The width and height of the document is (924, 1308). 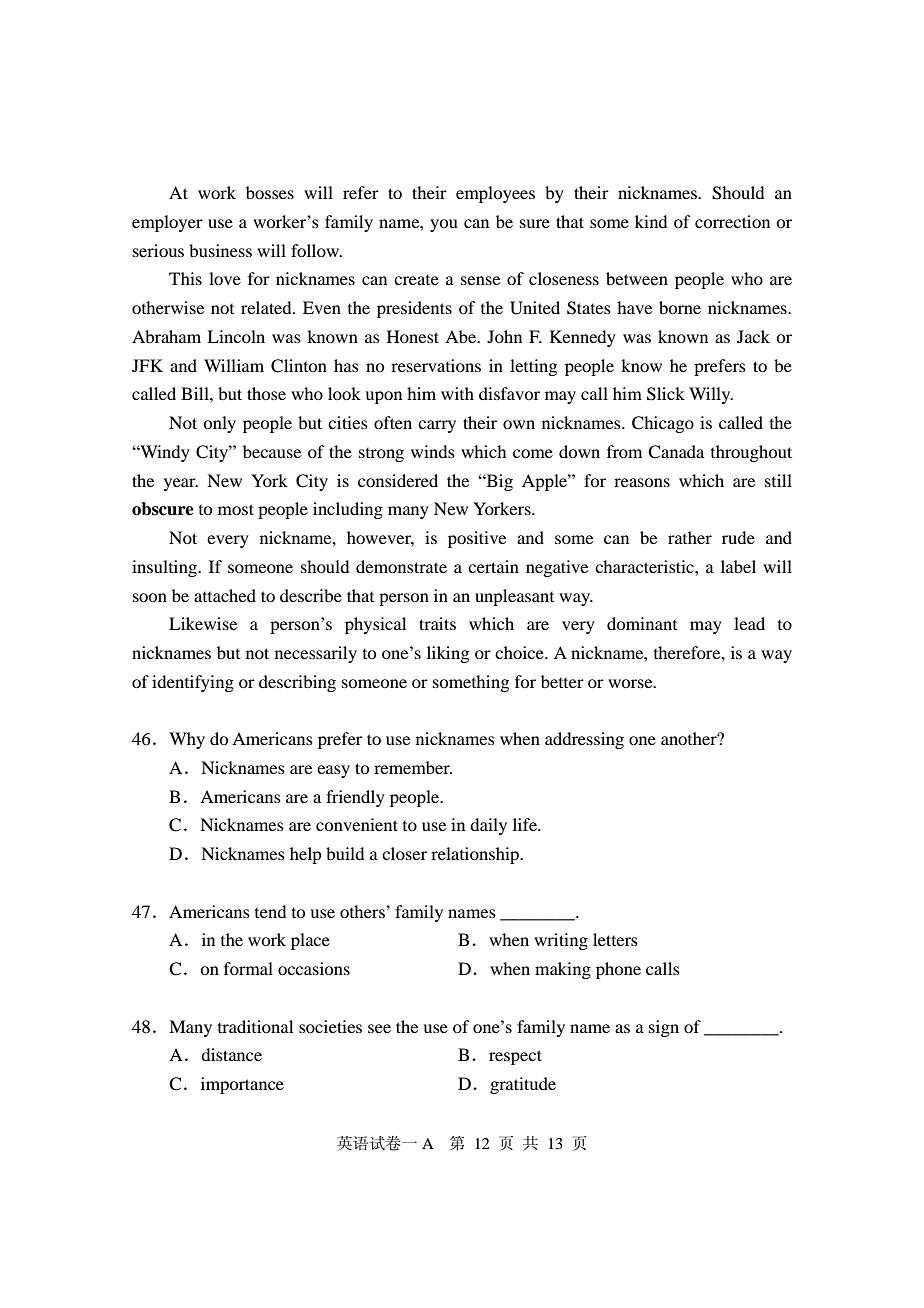 What do you see at coordinates (413, 767) in the document?
I see `remember` at bounding box center [413, 767].
